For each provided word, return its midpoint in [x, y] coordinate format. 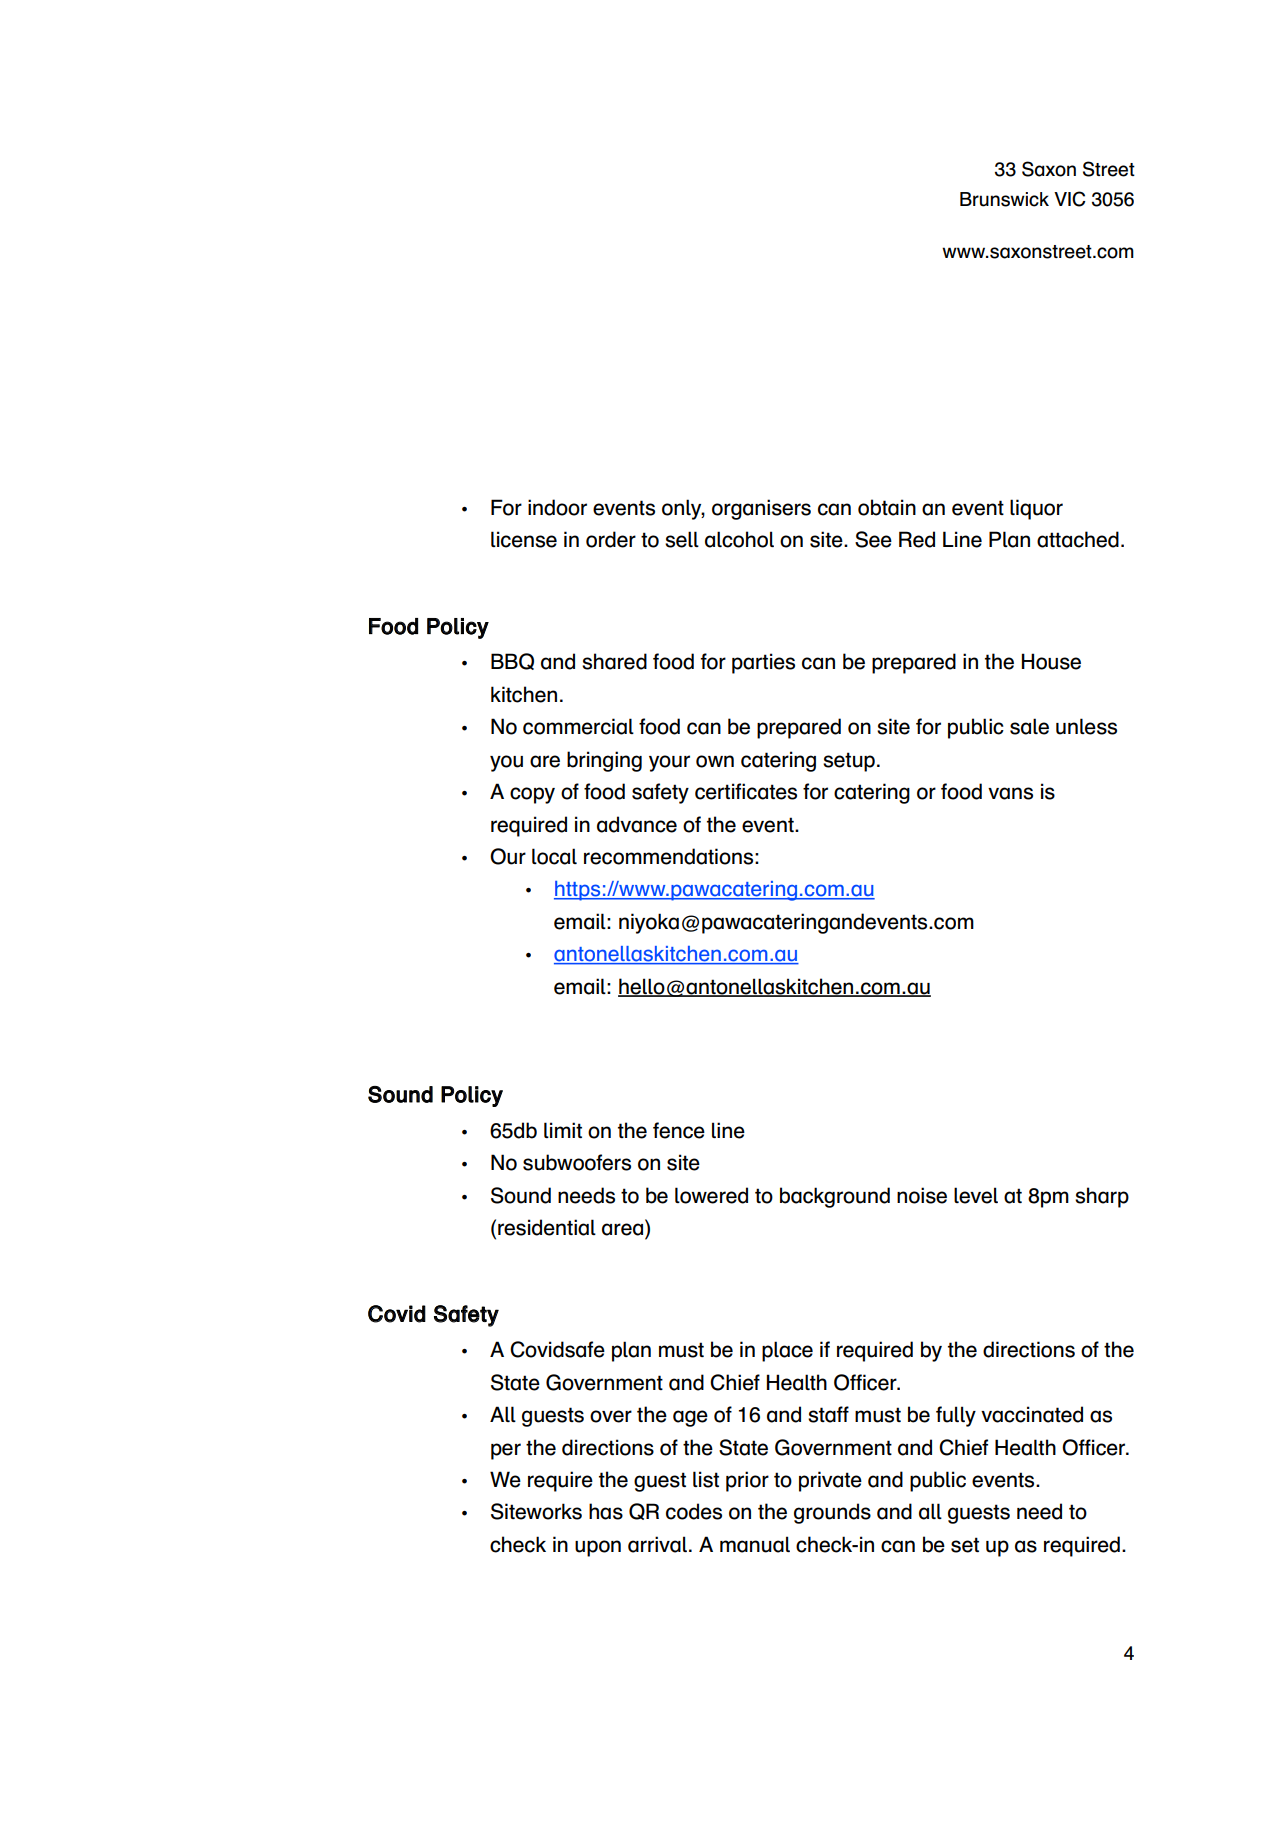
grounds [832, 1513]
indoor [557, 507]
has [606, 1511]
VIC [1070, 199]
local [554, 856]
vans [1010, 793]
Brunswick [1004, 199]
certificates [746, 791]
